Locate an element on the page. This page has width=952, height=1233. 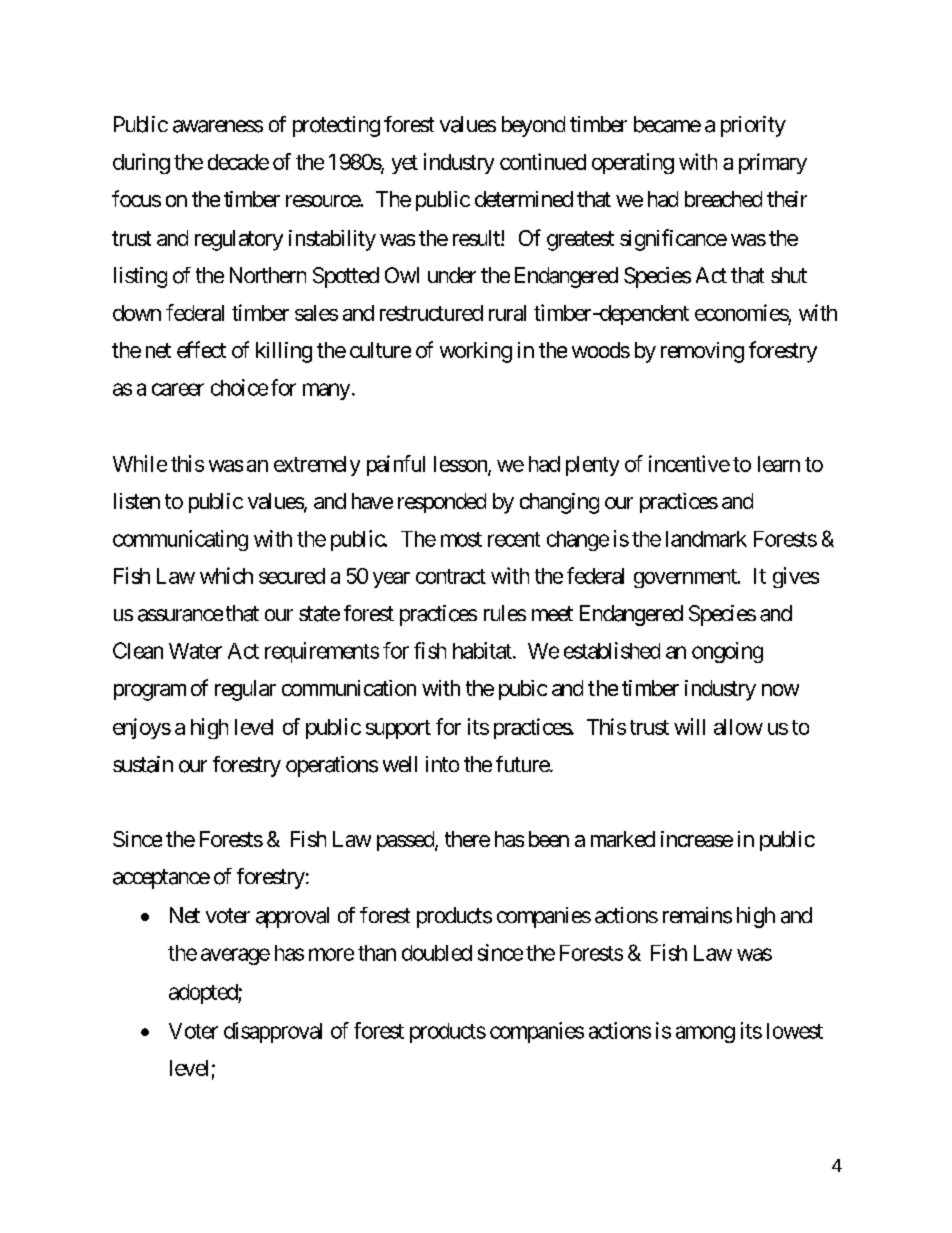
priority is located at coordinates (753, 126).
